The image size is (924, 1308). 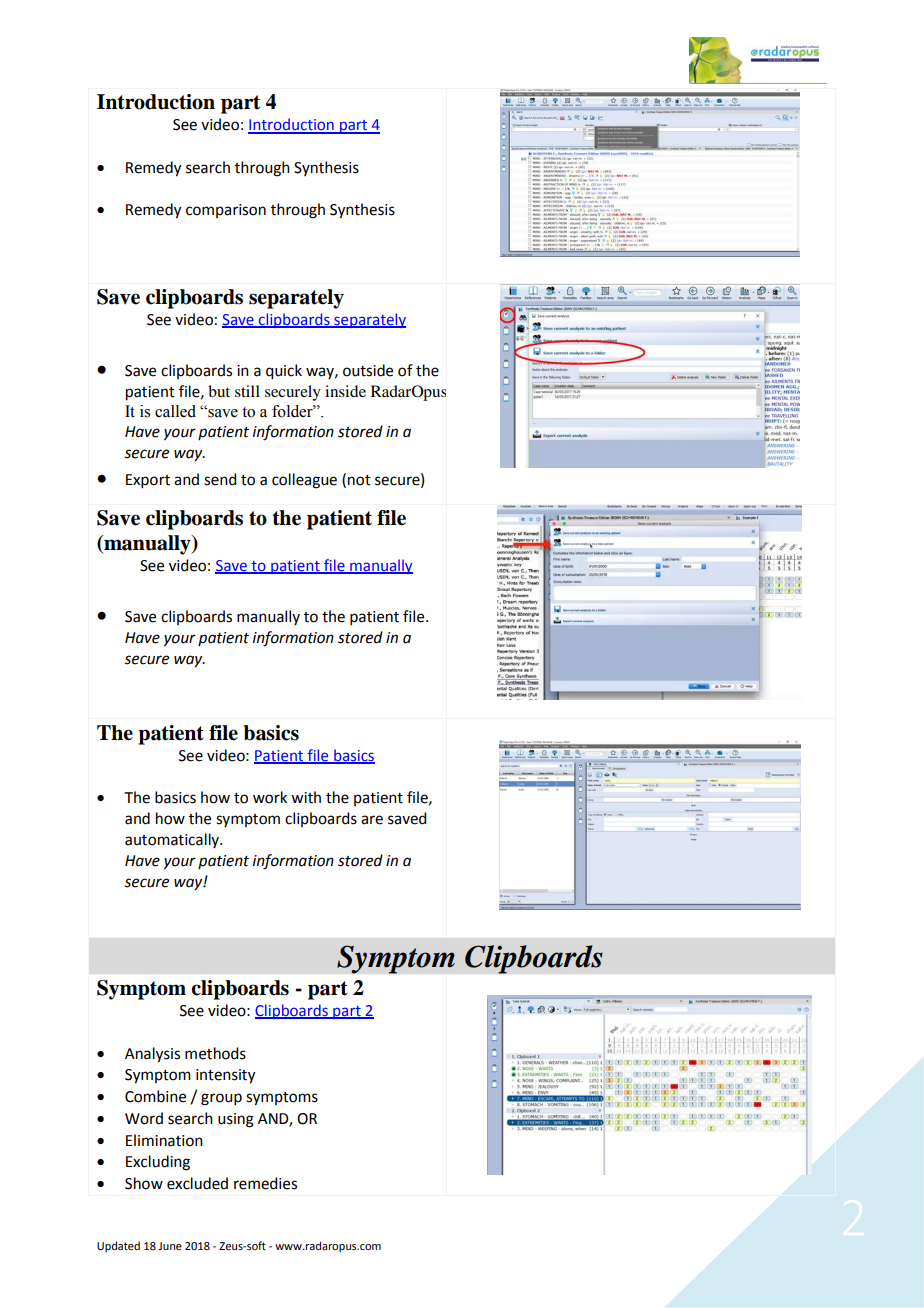 What do you see at coordinates (359, 480) in the document?
I see `not` at bounding box center [359, 480].
